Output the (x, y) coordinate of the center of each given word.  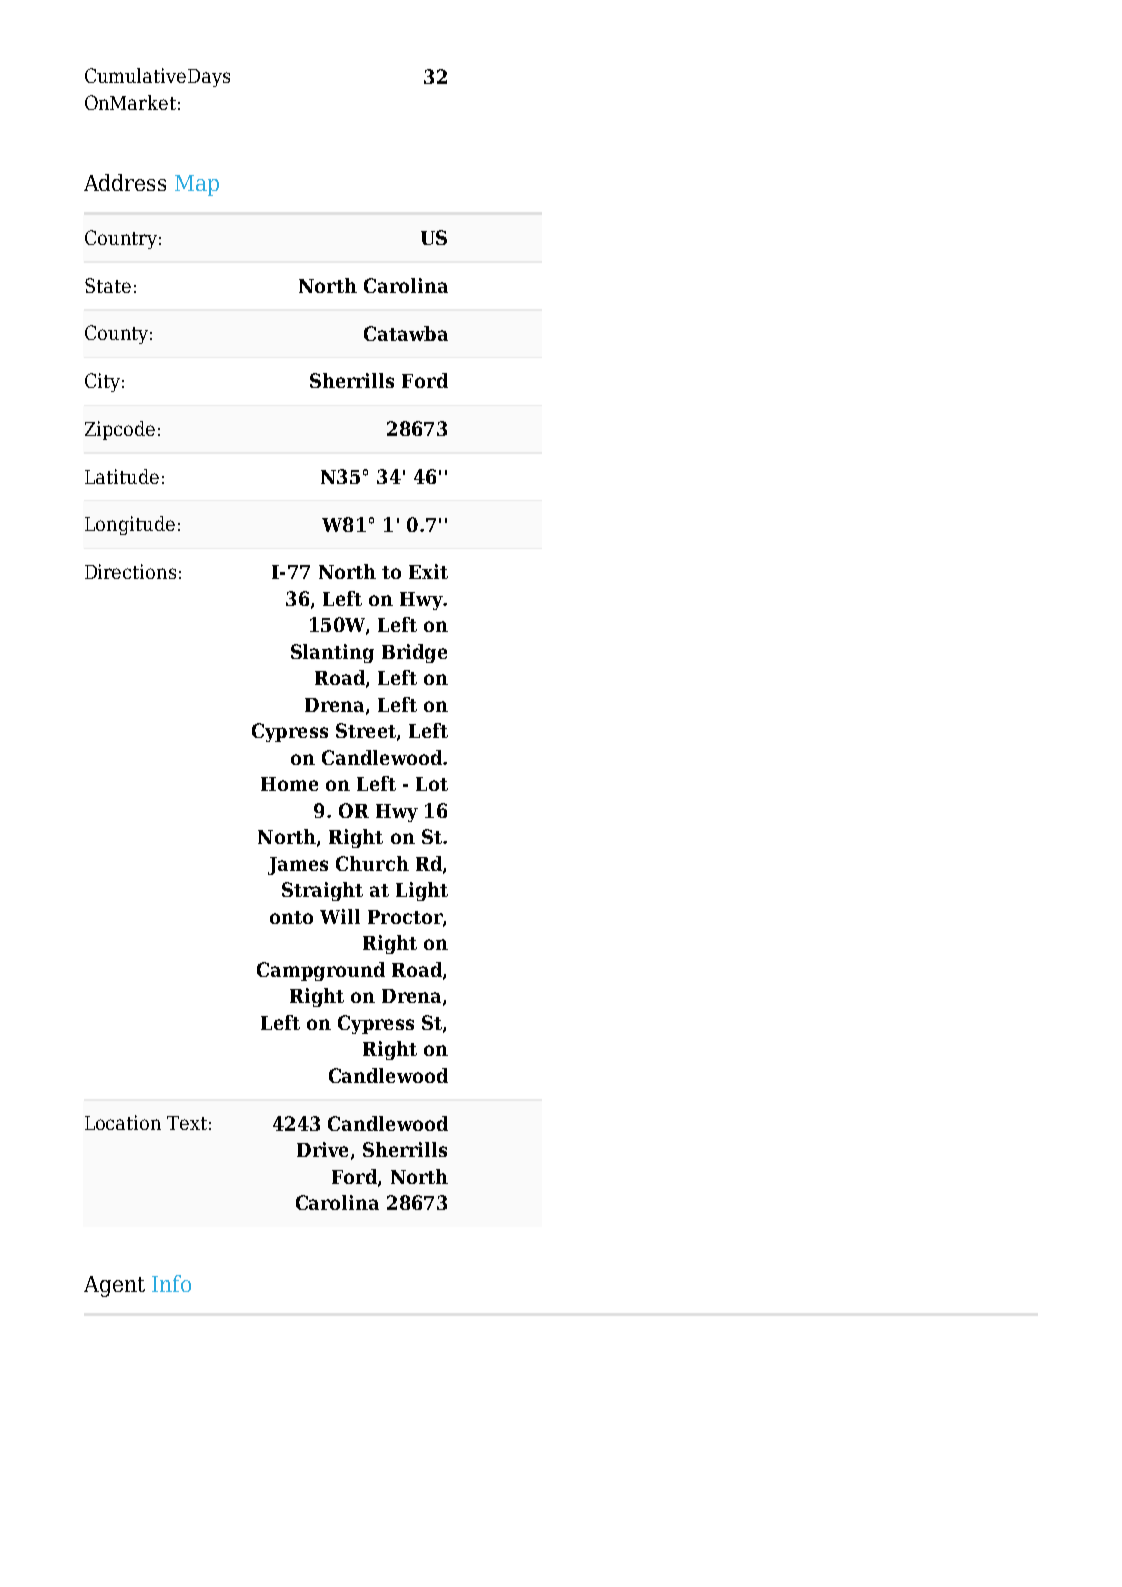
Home (289, 784)
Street (367, 732)
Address (125, 182)
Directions (130, 571)
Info (171, 1283)
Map (197, 185)
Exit (428, 571)
